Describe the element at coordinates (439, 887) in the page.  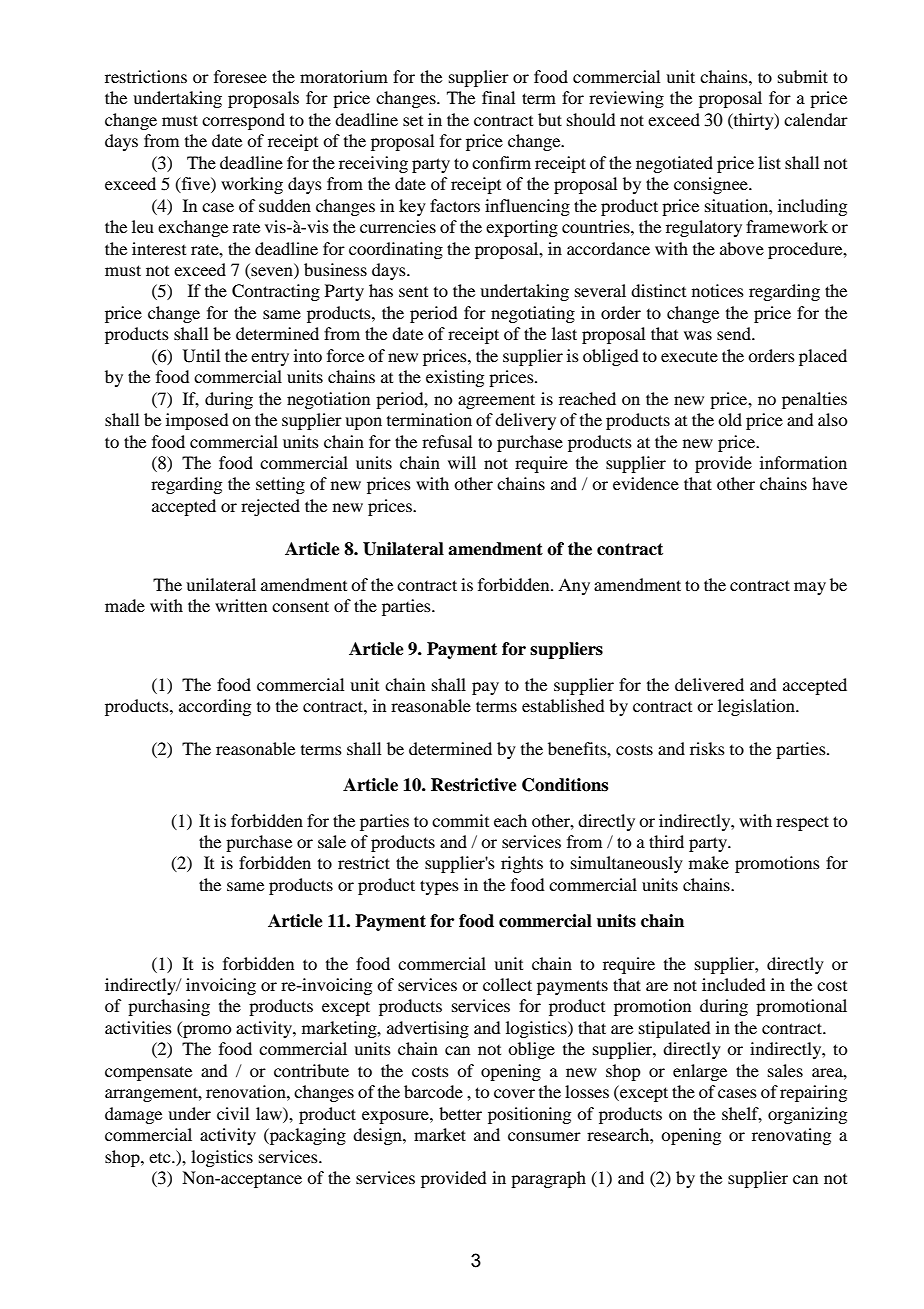
I see `types` at that location.
